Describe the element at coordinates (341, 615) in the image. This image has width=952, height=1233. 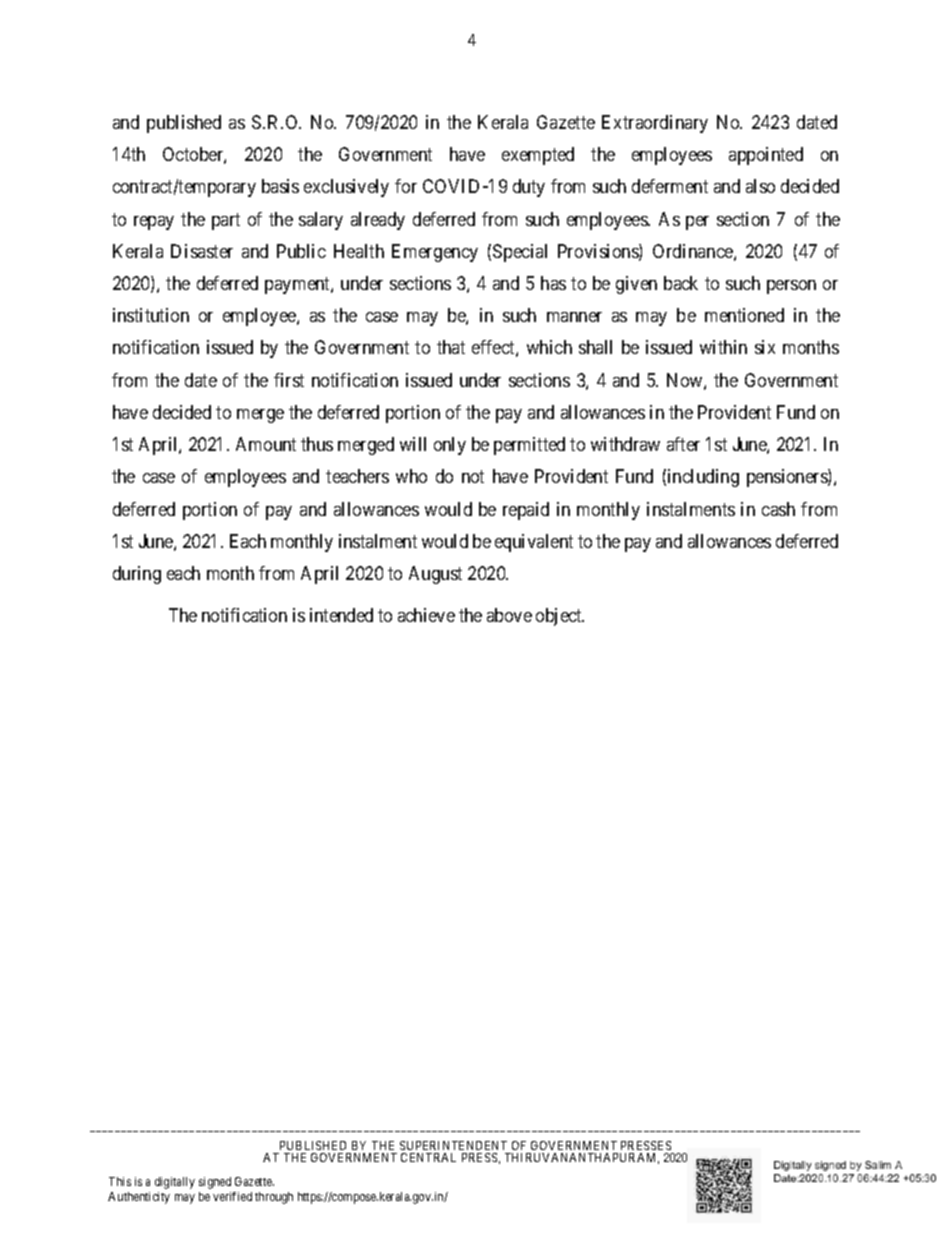
I see `intended` at that location.
